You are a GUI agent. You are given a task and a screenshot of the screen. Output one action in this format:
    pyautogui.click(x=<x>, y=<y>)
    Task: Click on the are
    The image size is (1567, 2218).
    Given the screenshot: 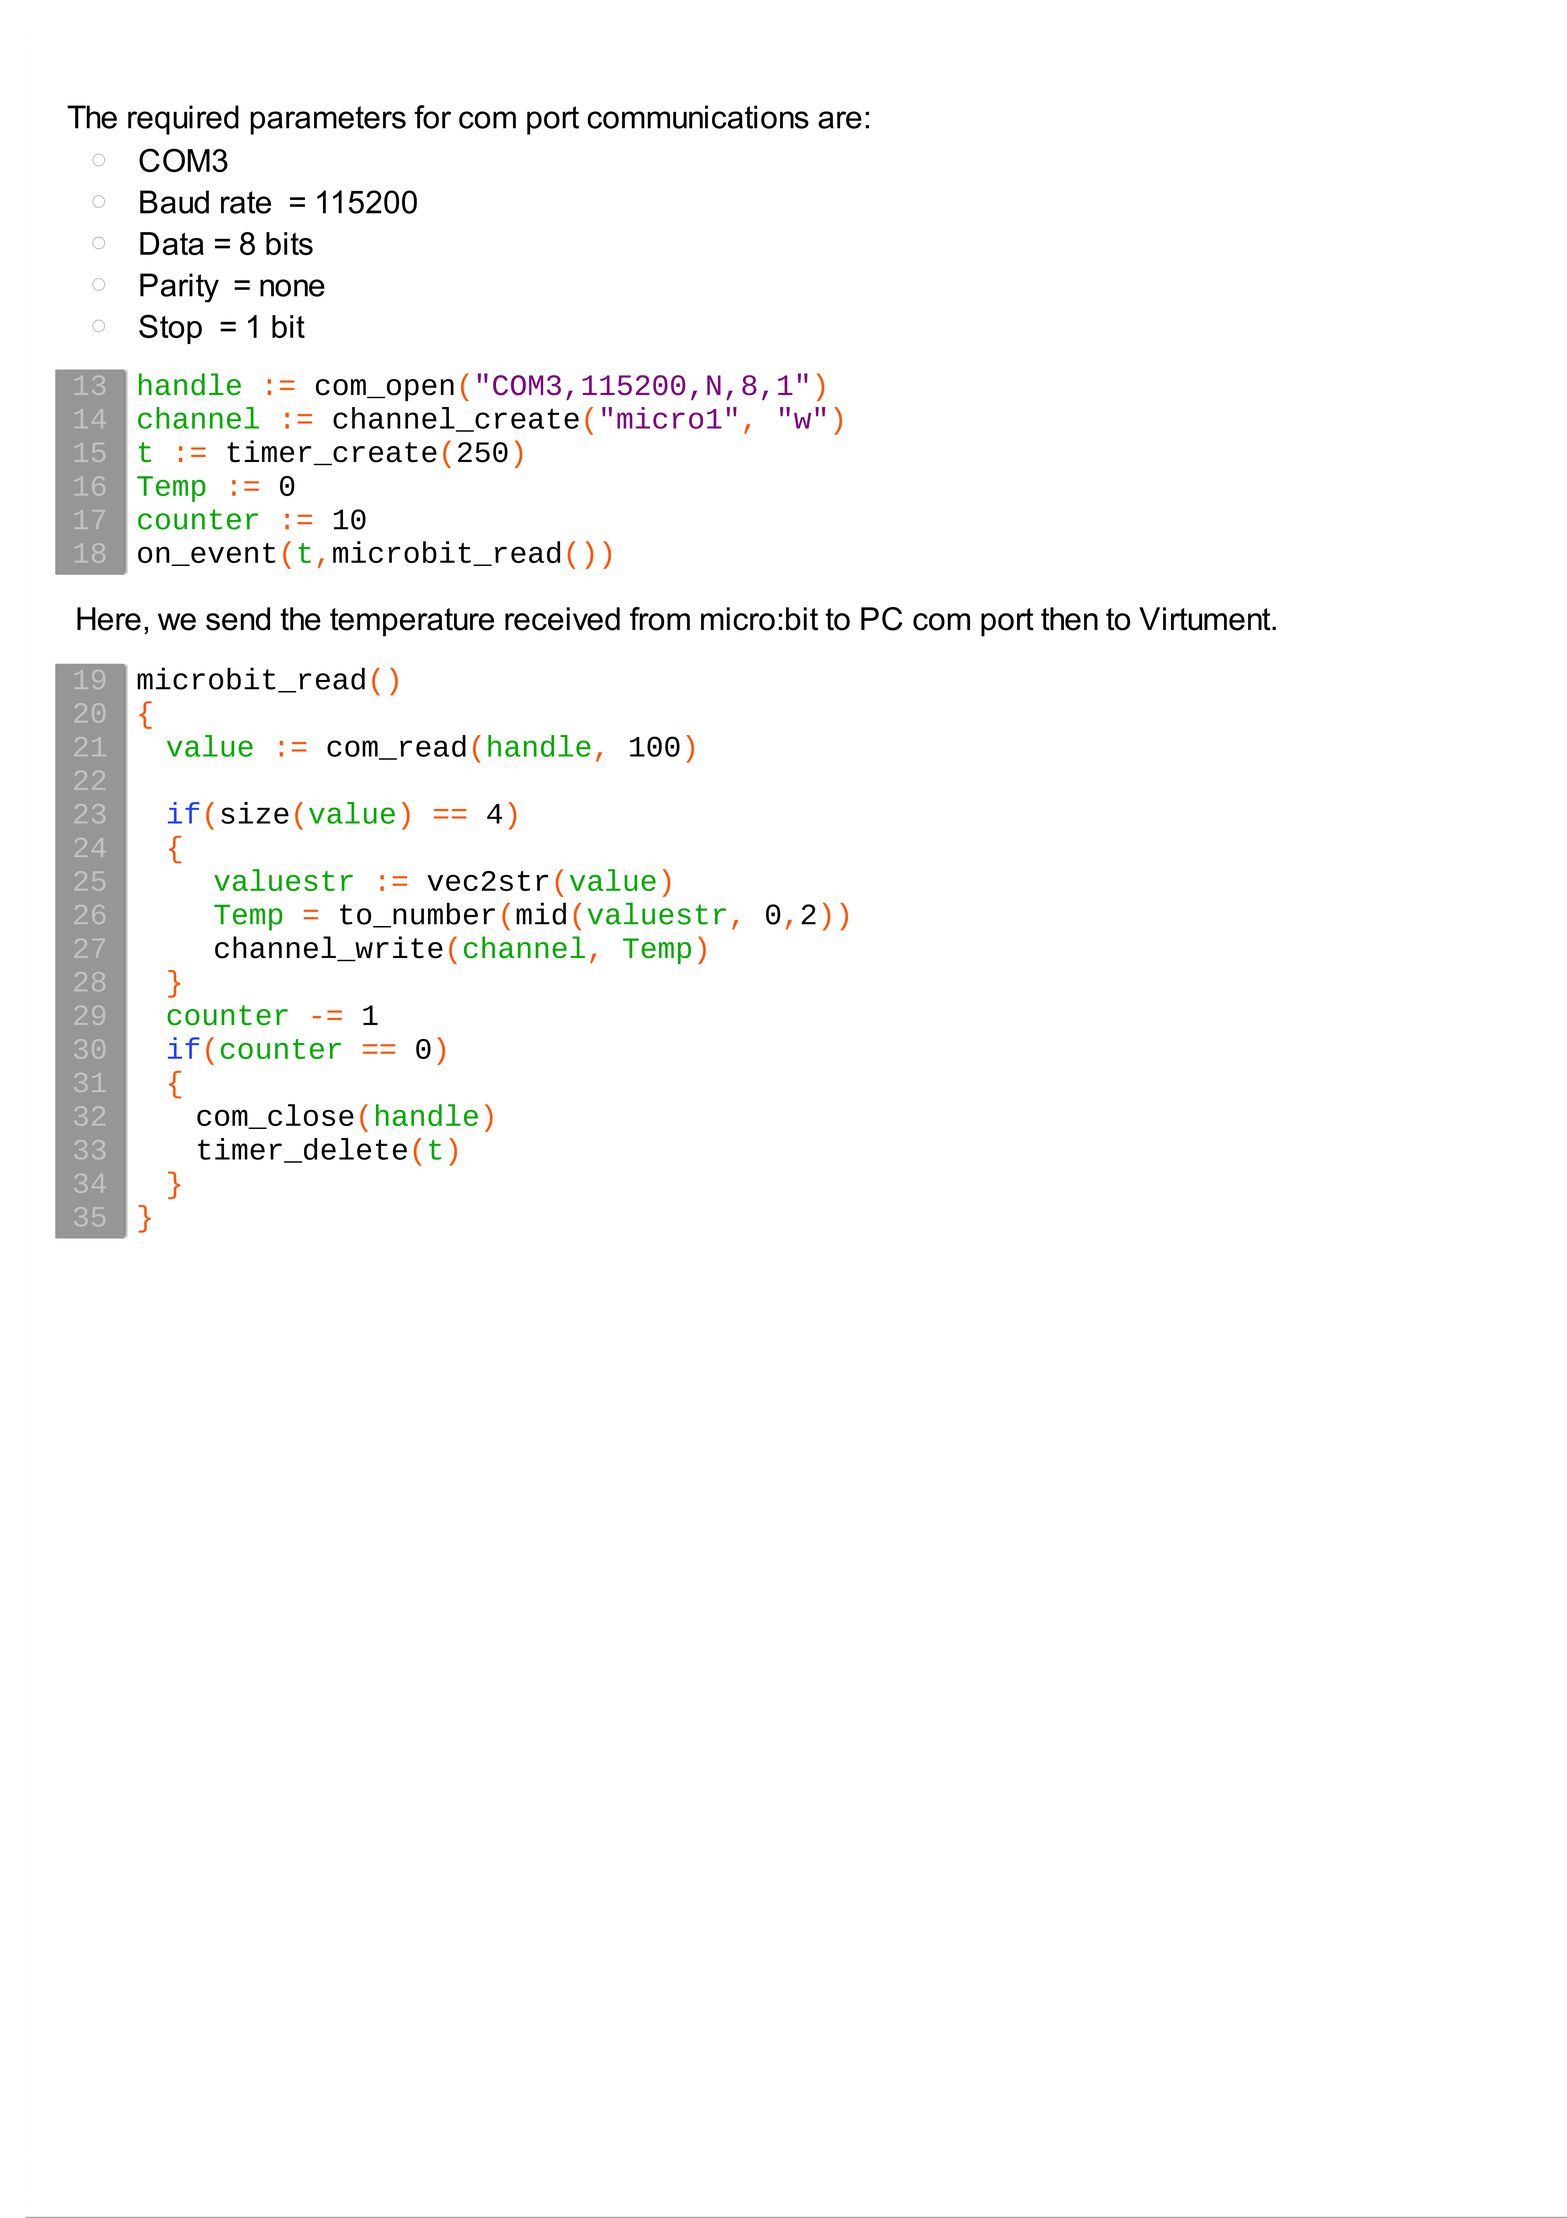 What is the action you would take?
    pyautogui.click(x=840, y=120)
